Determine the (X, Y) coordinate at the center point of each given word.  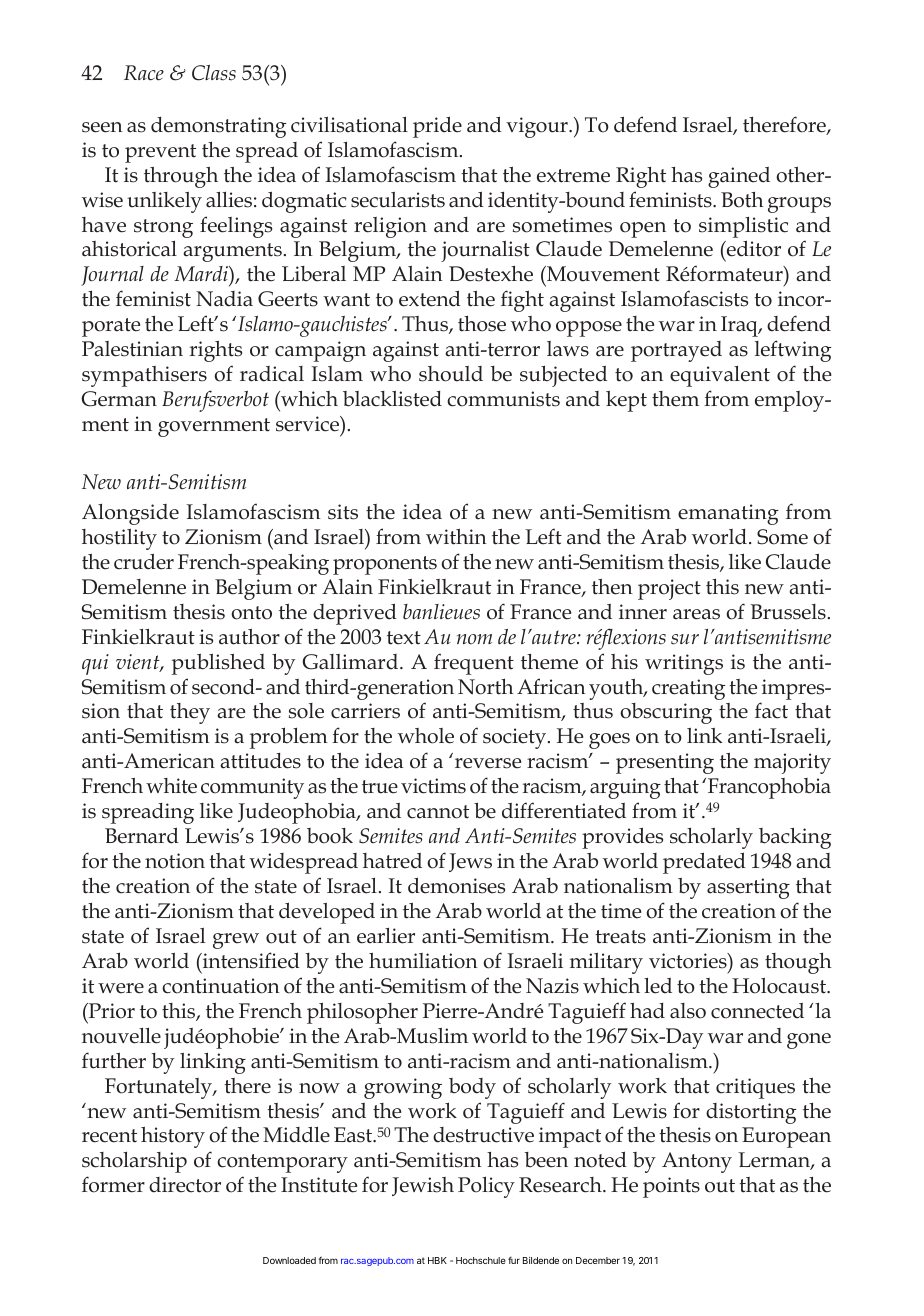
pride (437, 127)
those (482, 324)
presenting (665, 763)
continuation (221, 986)
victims (433, 786)
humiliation (423, 961)
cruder (144, 561)
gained (739, 177)
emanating (728, 514)
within (456, 537)
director (185, 1185)
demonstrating (218, 127)
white (171, 786)
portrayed (676, 351)
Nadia (224, 299)
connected (757, 1011)
